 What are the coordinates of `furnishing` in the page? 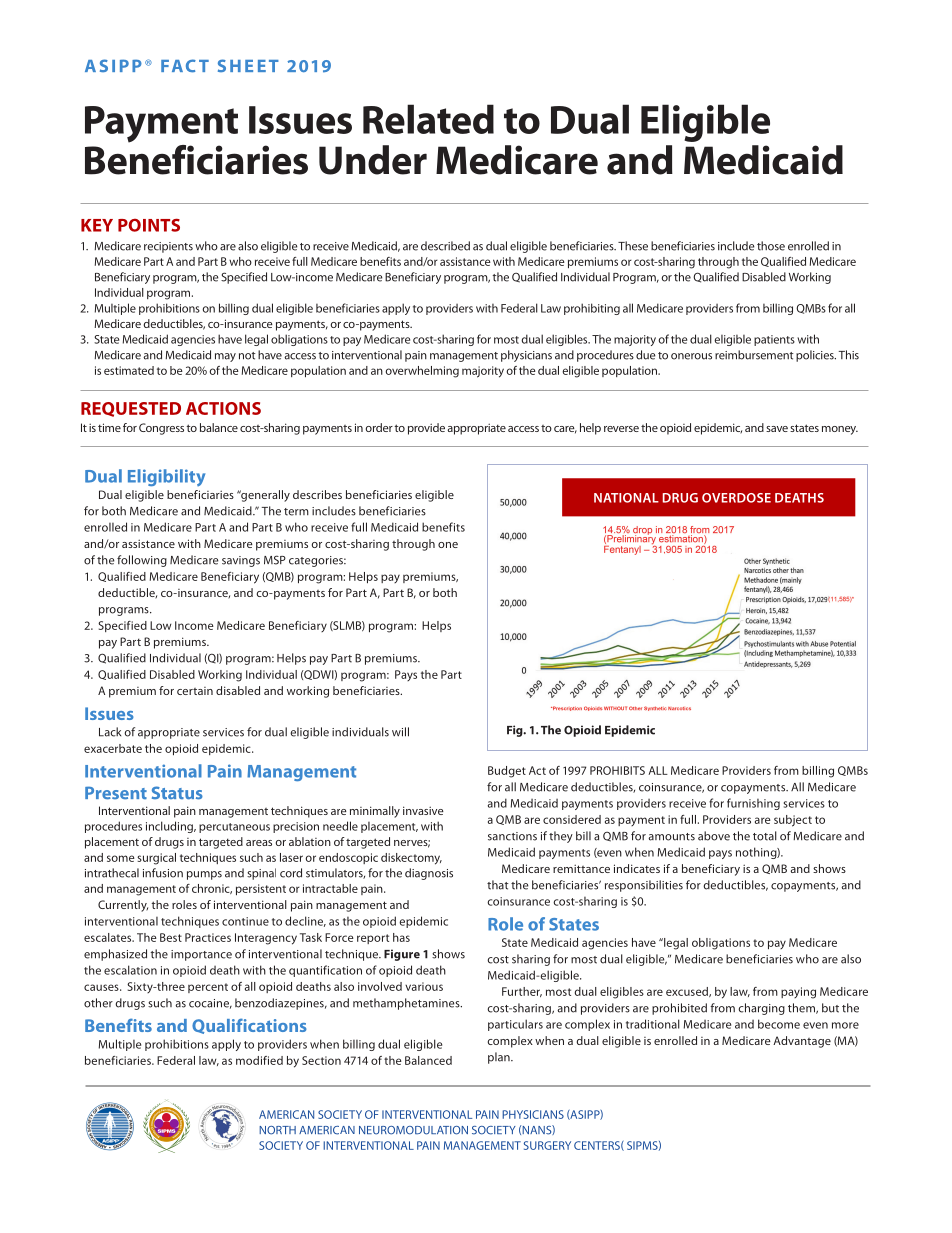 It's located at (753, 804).
